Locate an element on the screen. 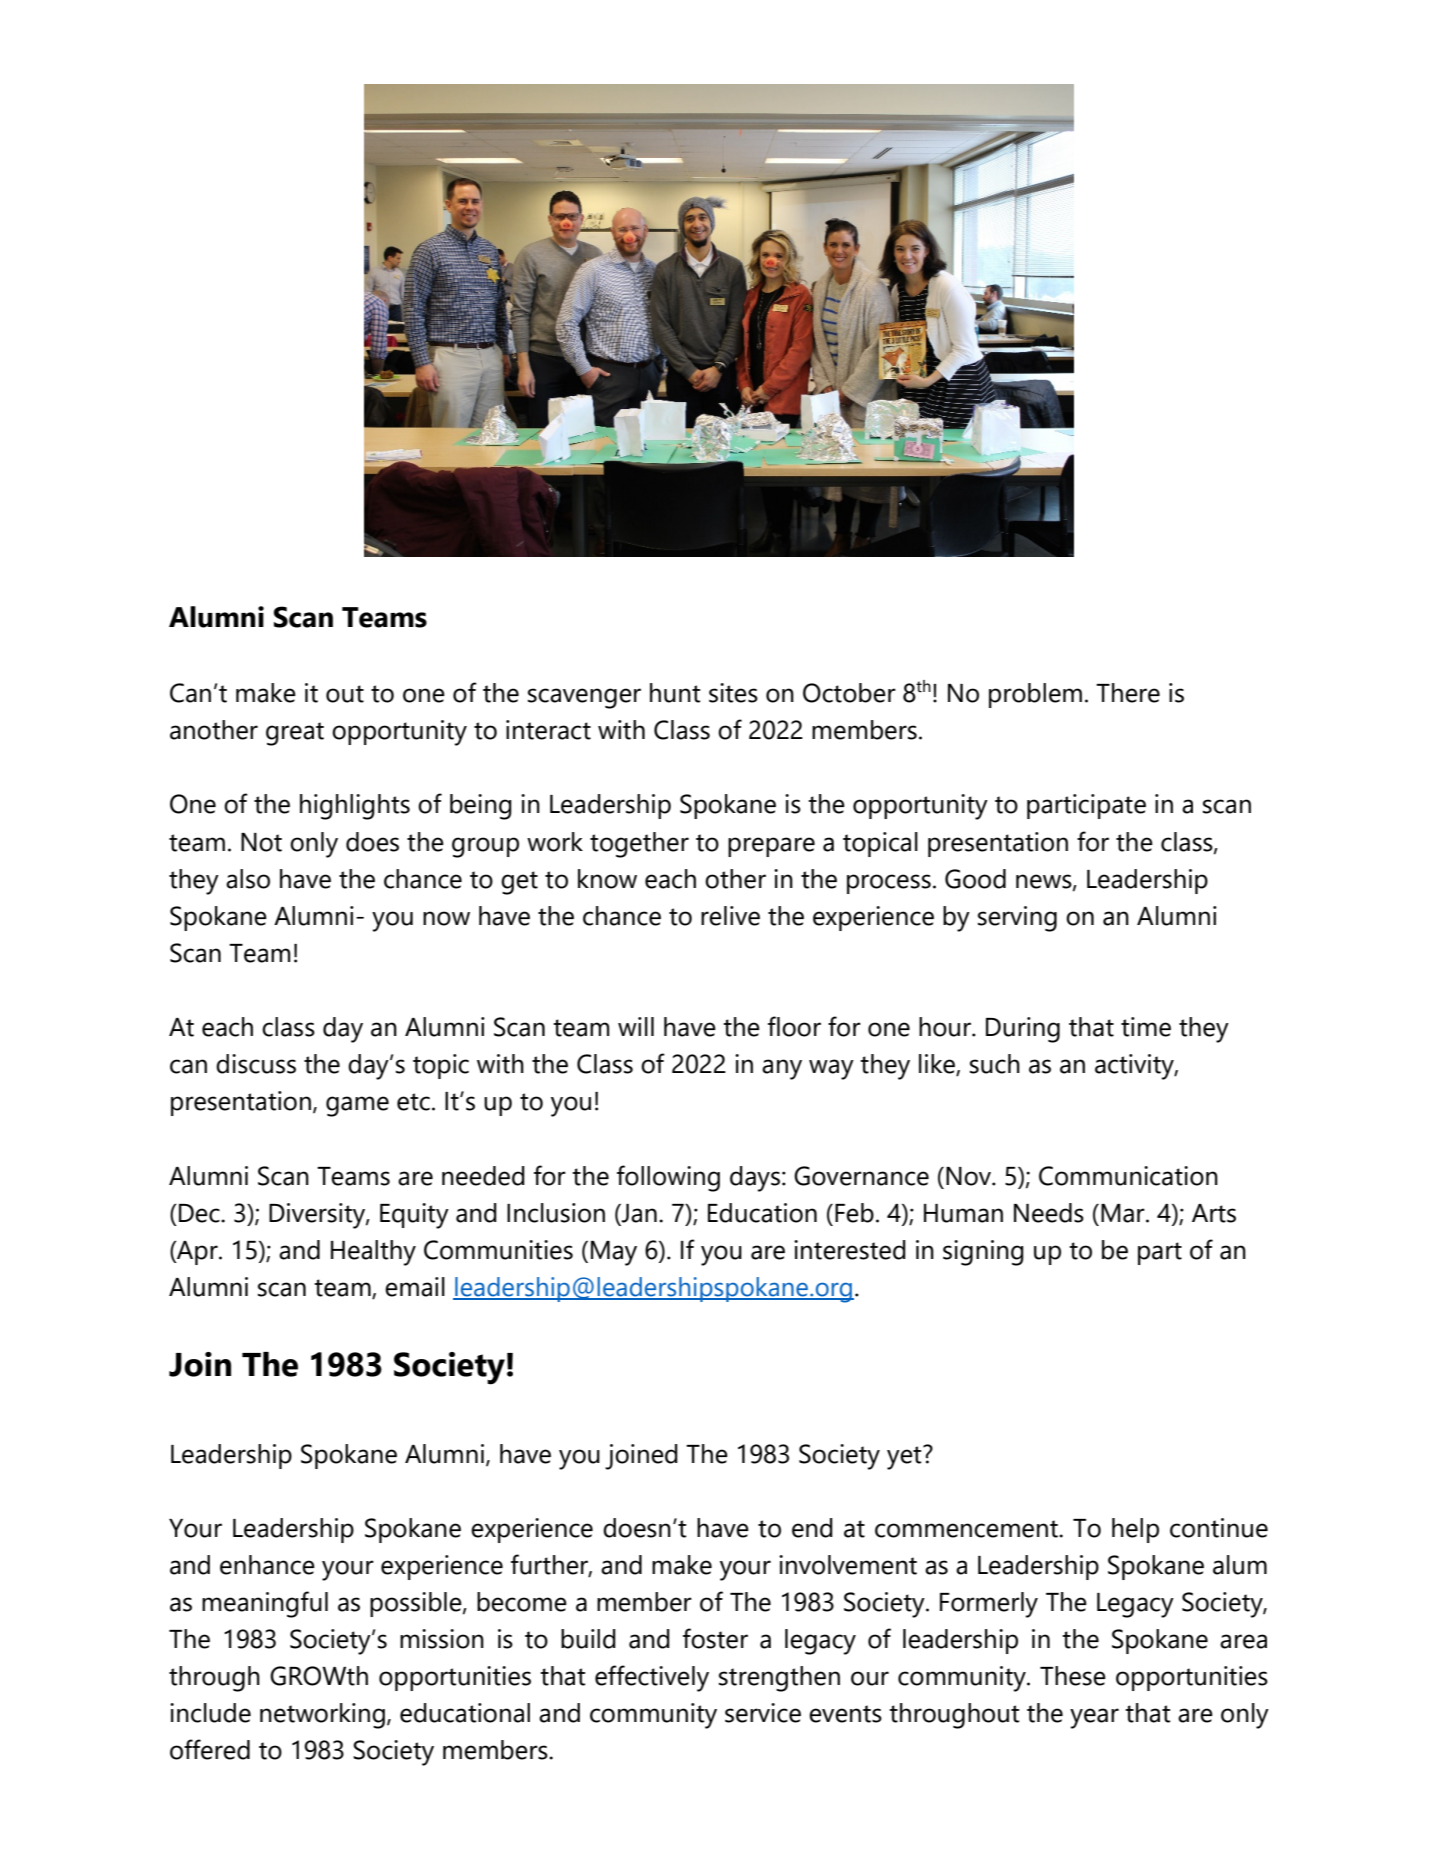 This screenshot has width=1438, height=1861. email is located at coordinates (415, 1287).
